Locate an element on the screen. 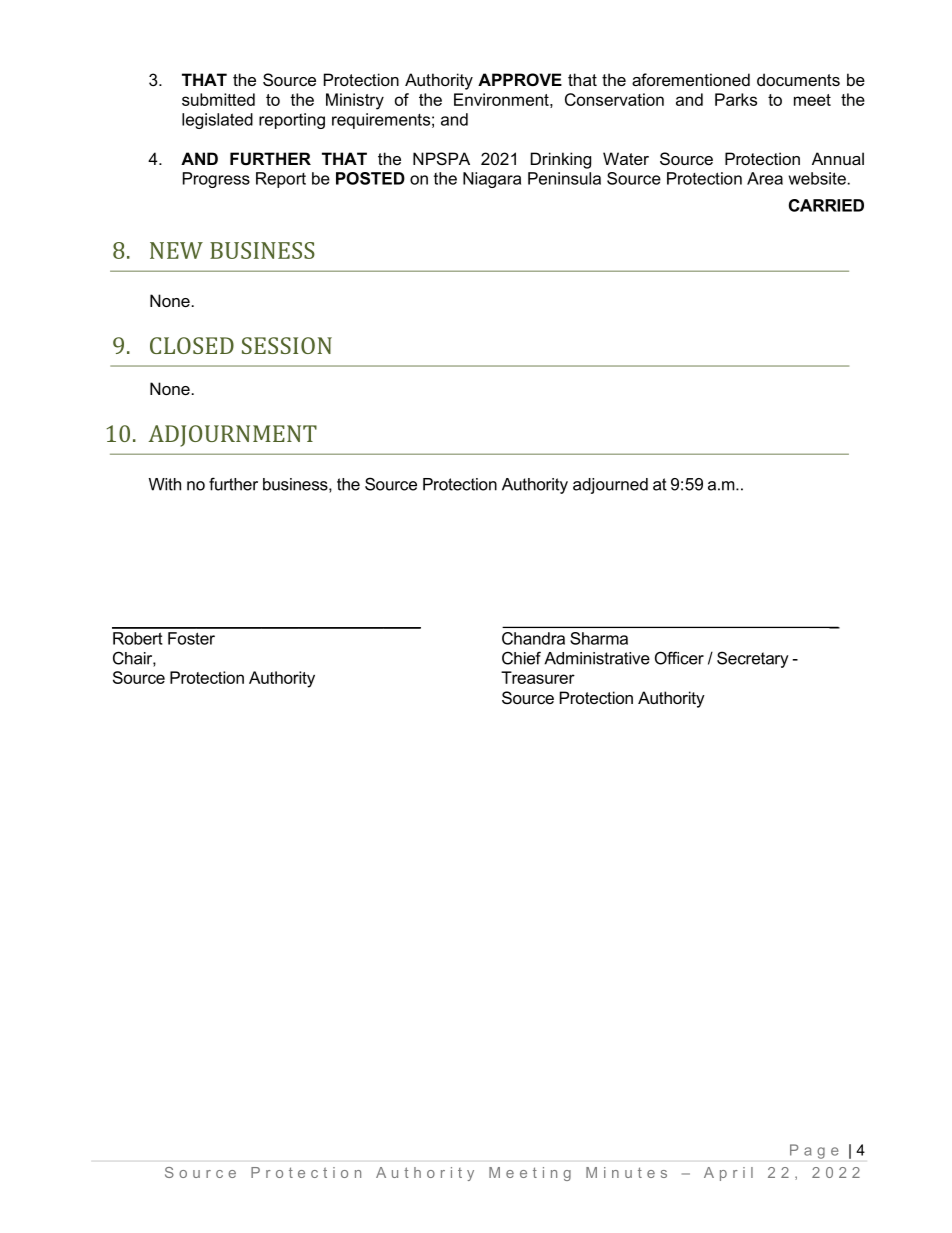  Treasurer is located at coordinates (538, 677).
